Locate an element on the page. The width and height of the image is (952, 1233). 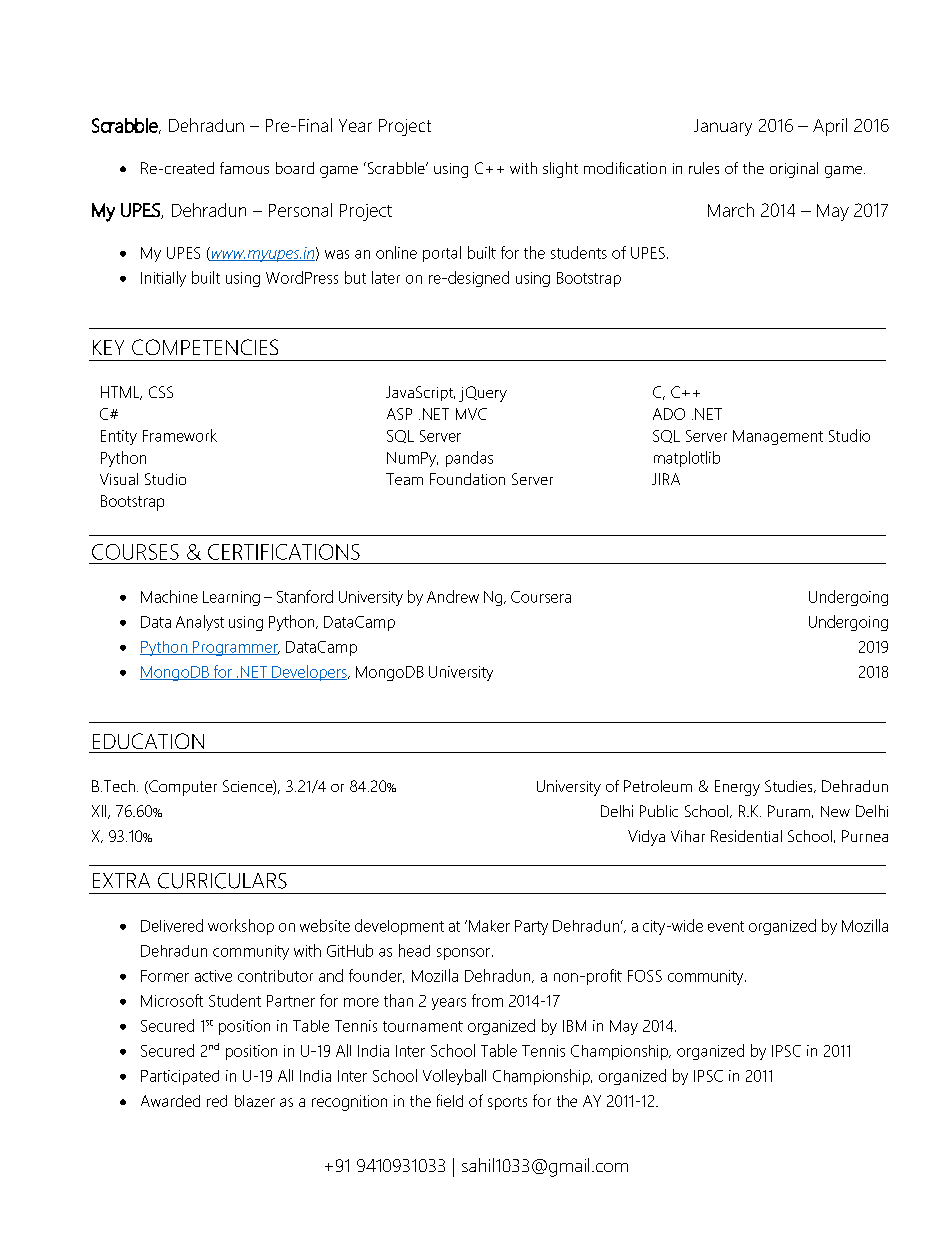
famous is located at coordinates (244, 168).
